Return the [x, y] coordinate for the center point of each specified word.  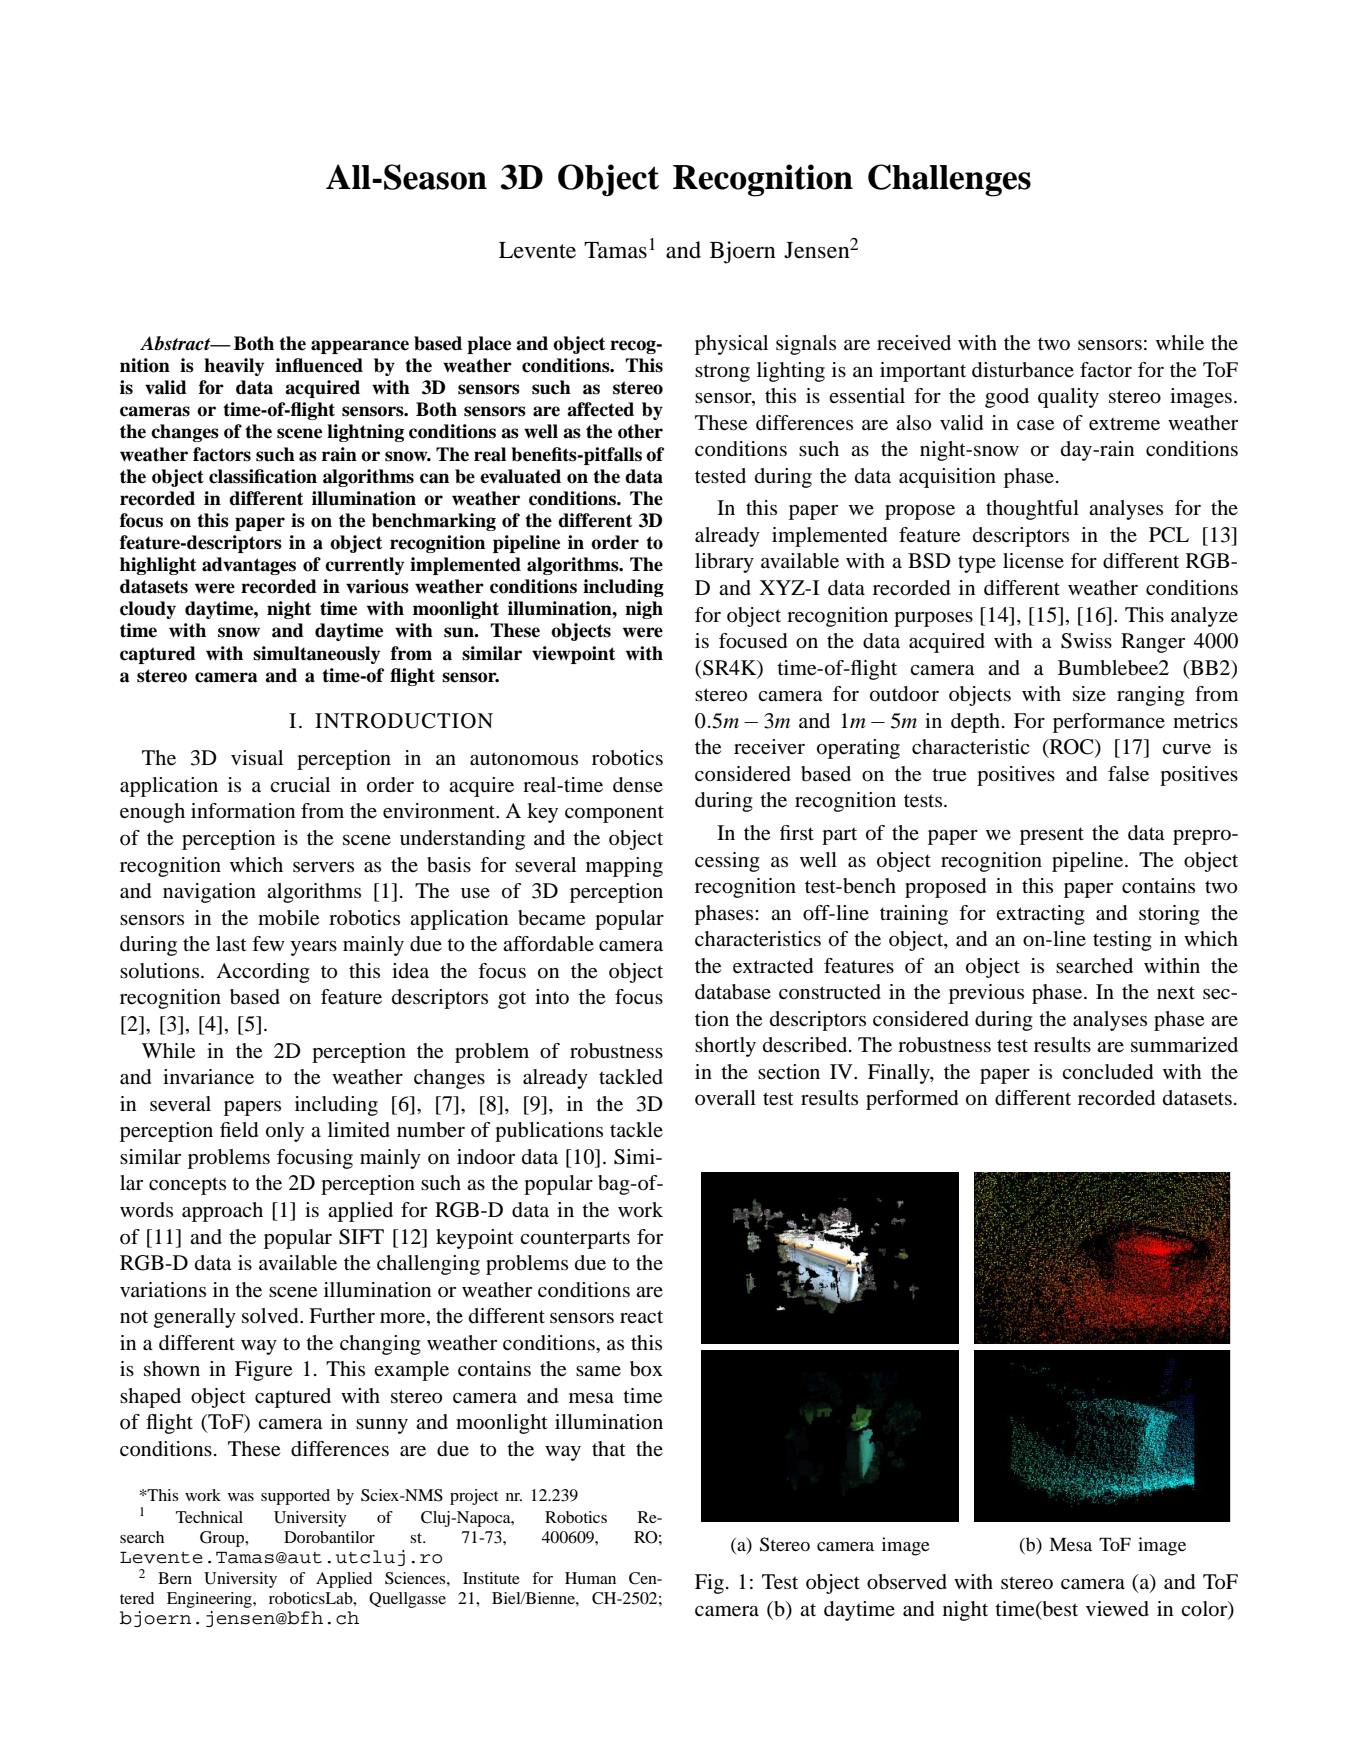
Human [590, 1578]
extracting [1040, 915]
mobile [288, 918]
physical [731, 345]
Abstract [176, 343]
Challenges [949, 180]
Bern [175, 1578]
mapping [624, 867]
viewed [1117, 1609]
